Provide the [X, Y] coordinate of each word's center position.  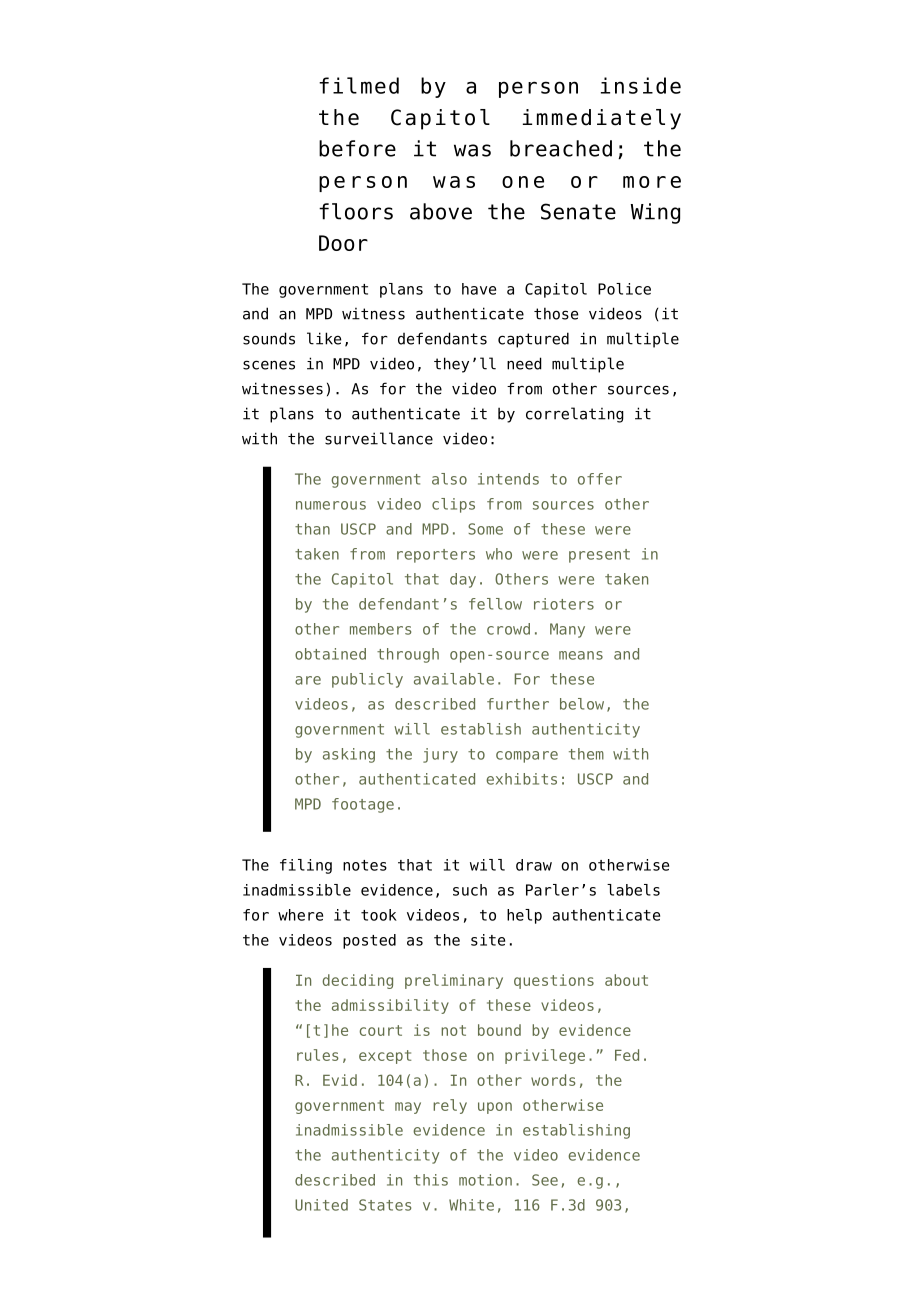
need [524, 363]
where [300, 915]
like [324, 338]
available [454, 679]
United [321, 1205]
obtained [330, 654]
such [470, 890]
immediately [602, 119]
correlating [575, 415]
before [357, 148]
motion [485, 1180]
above [441, 211]
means [581, 655]
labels [633, 890]
